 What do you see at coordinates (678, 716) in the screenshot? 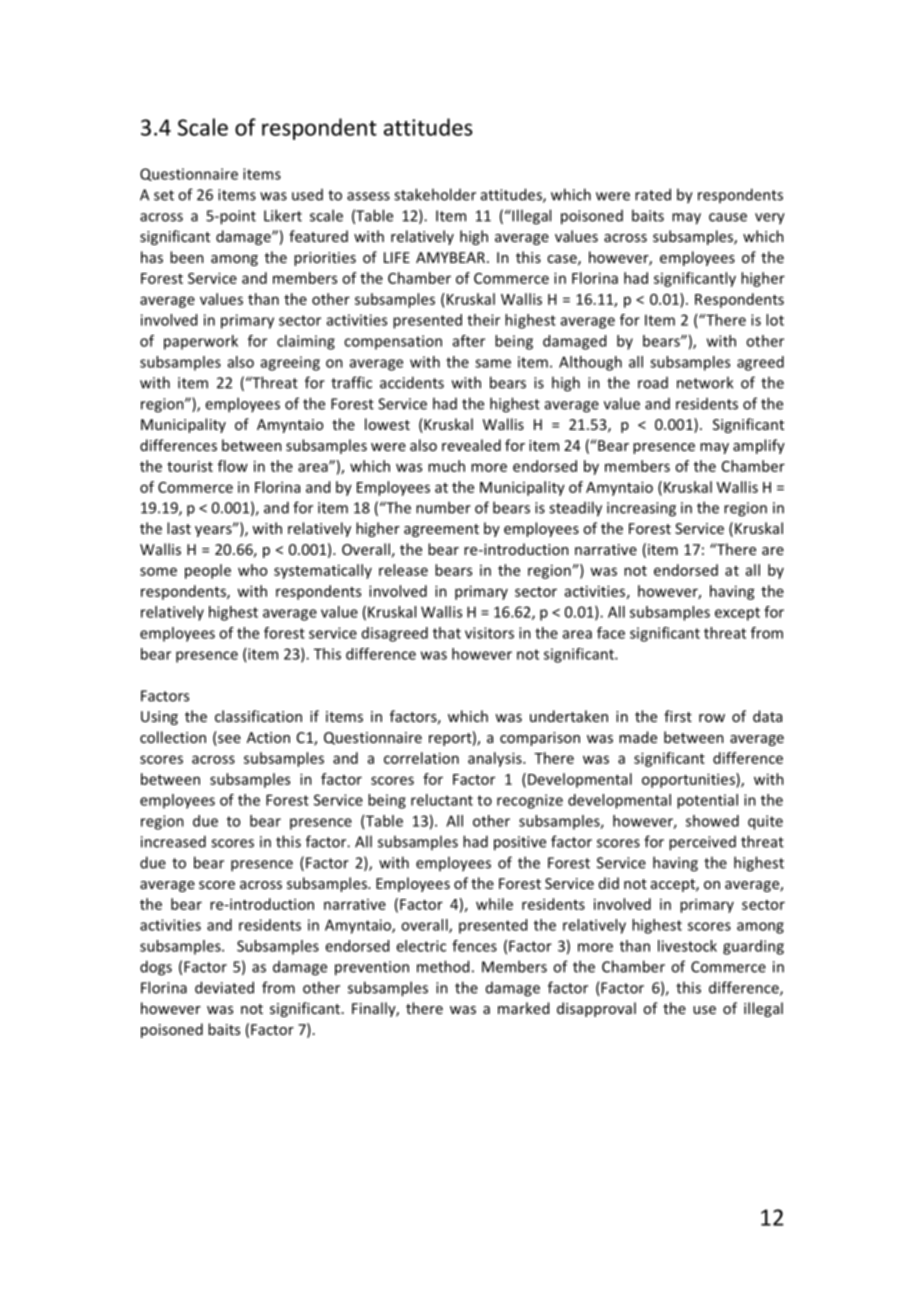
I see `first` at bounding box center [678, 716].
